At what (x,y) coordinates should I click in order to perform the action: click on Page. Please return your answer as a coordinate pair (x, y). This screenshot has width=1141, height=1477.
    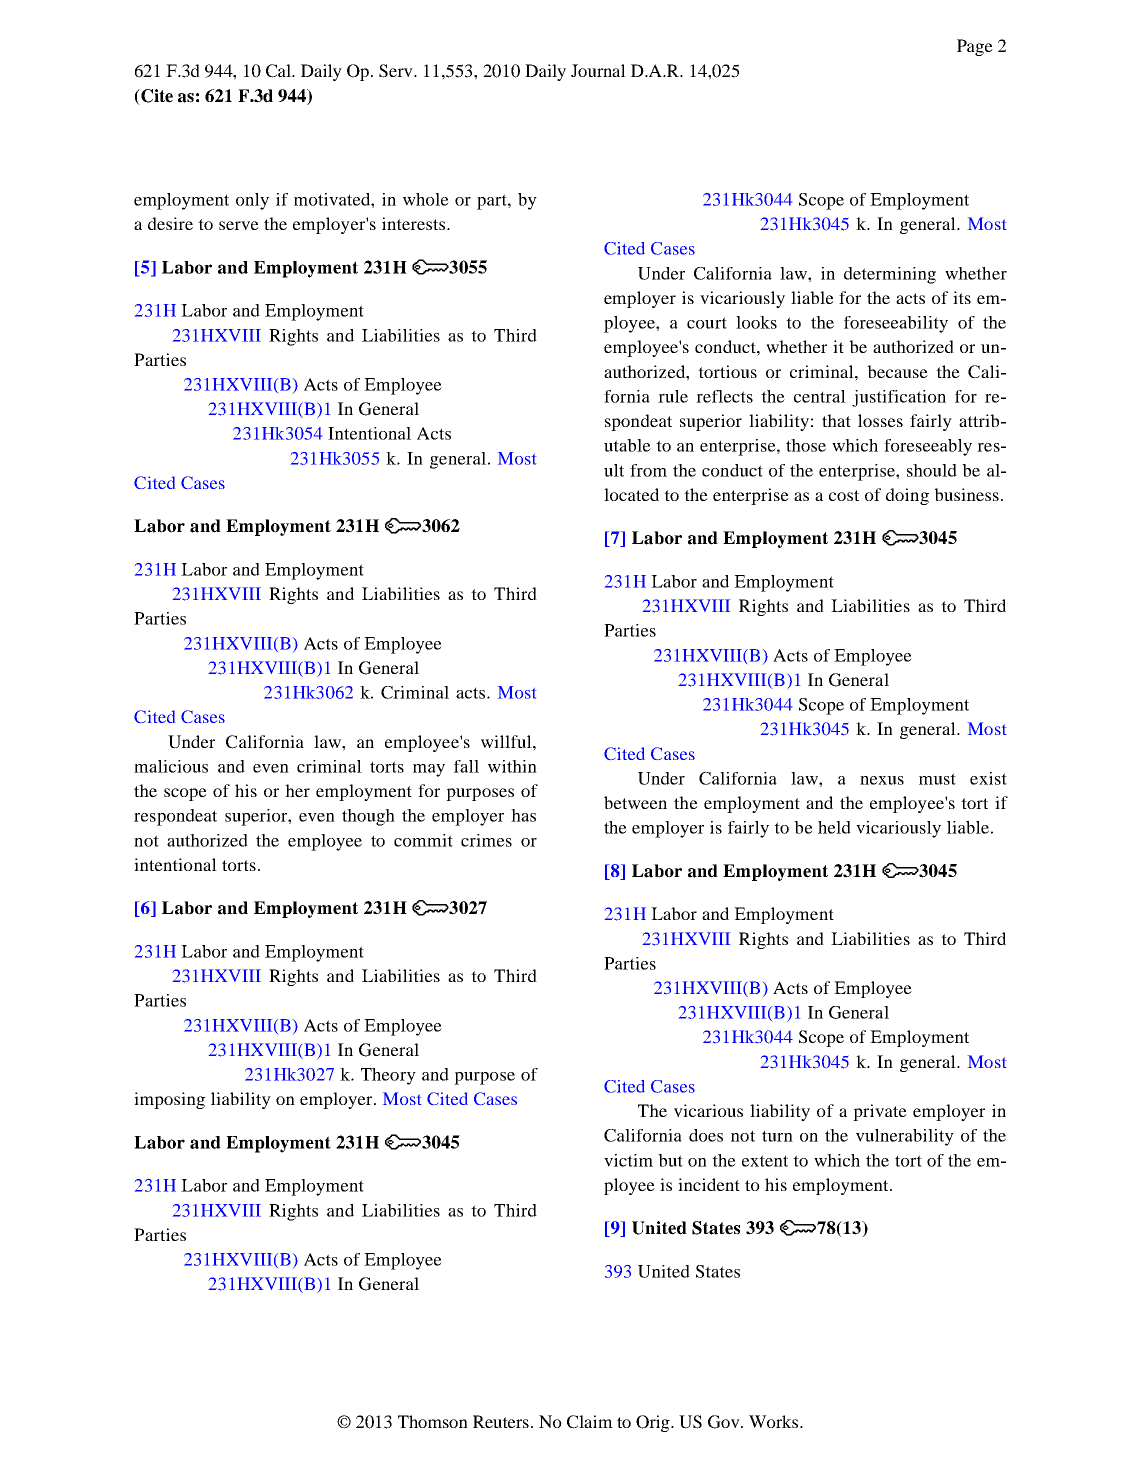
    Looking at the image, I should click on (975, 47).
